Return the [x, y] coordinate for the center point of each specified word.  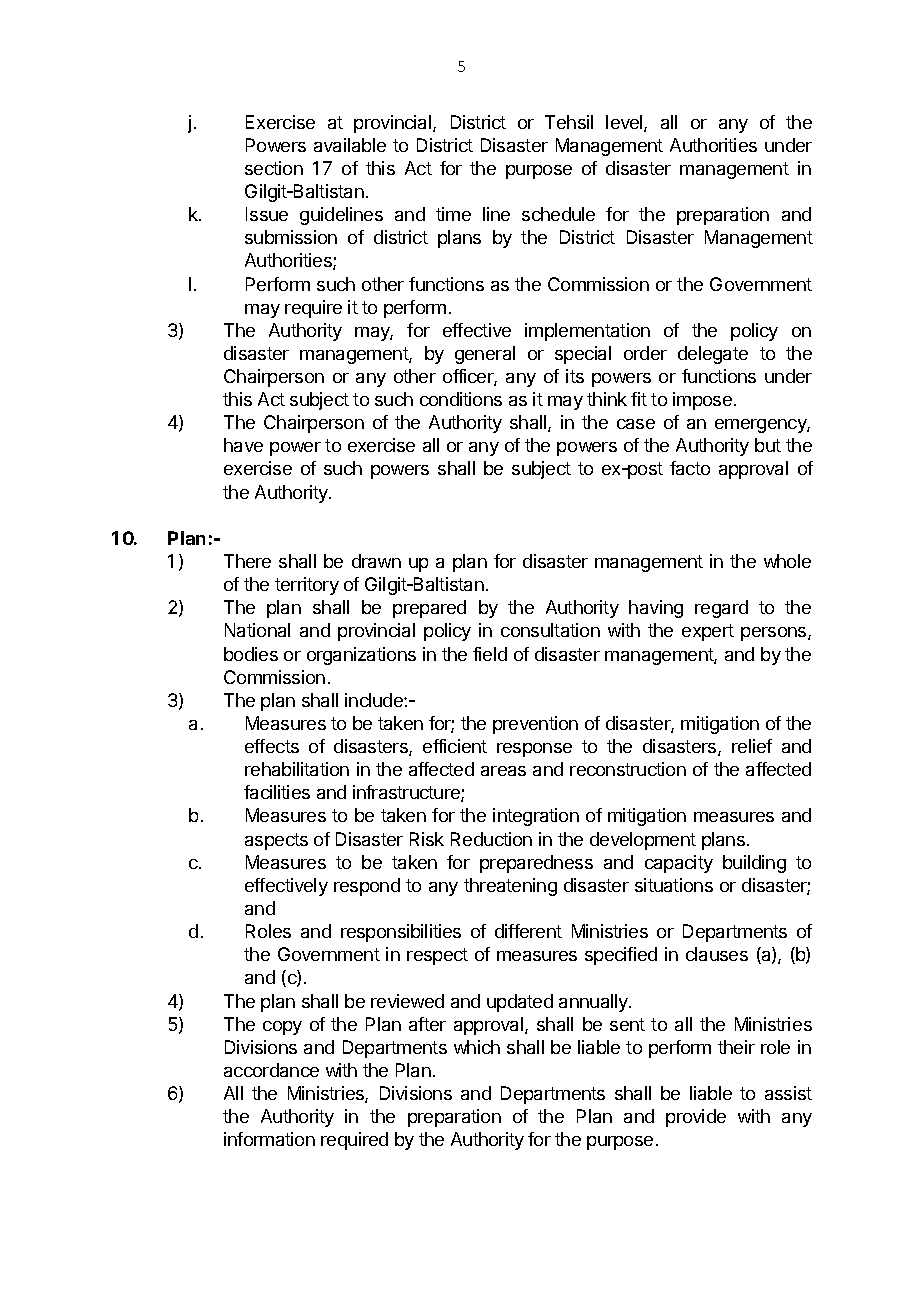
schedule [558, 214]
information [269, 1139]
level [625, 123]
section [274, 168]
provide [696, 1118]
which [477, 1047]
